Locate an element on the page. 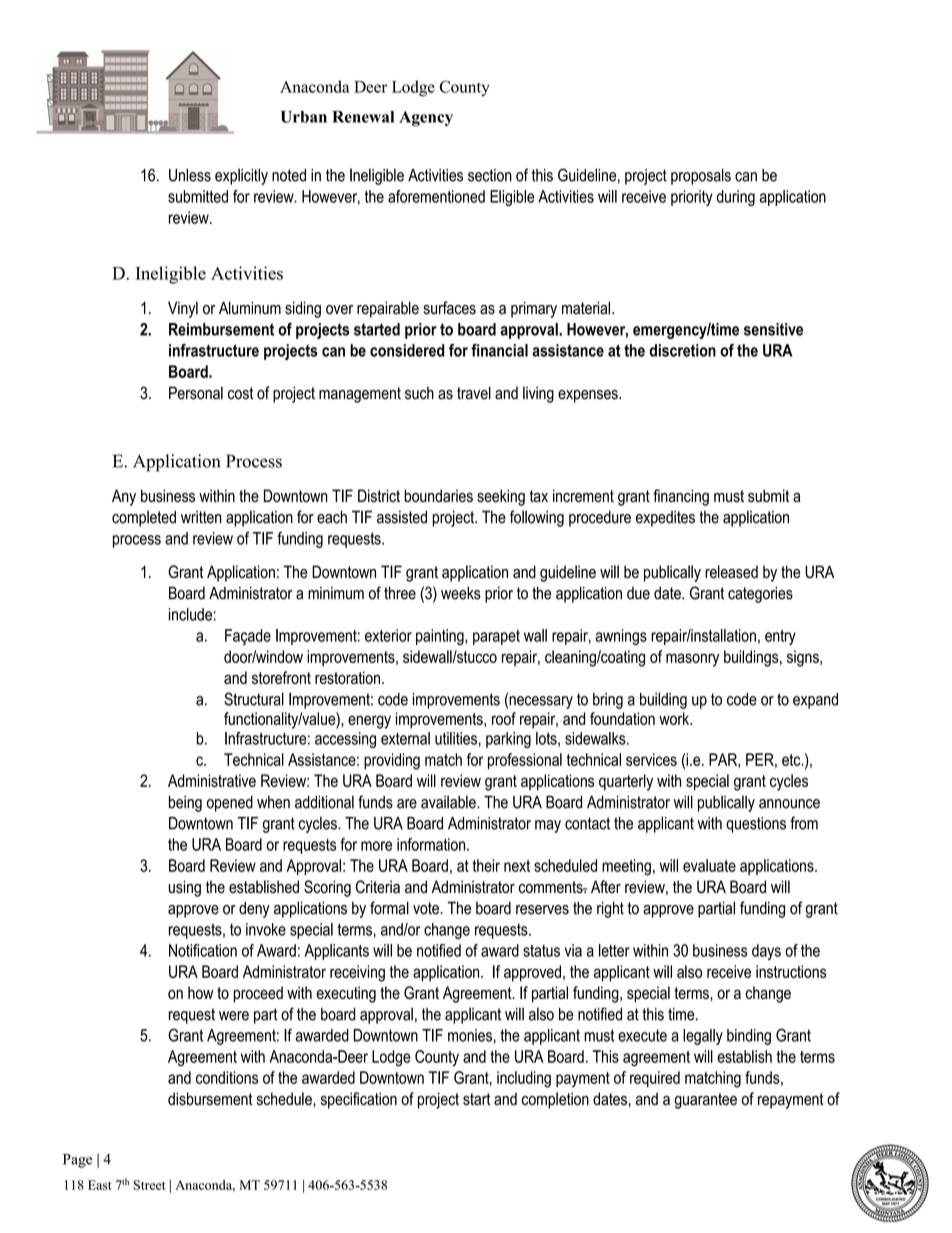  Agency is located at coordinates (426, 119).
